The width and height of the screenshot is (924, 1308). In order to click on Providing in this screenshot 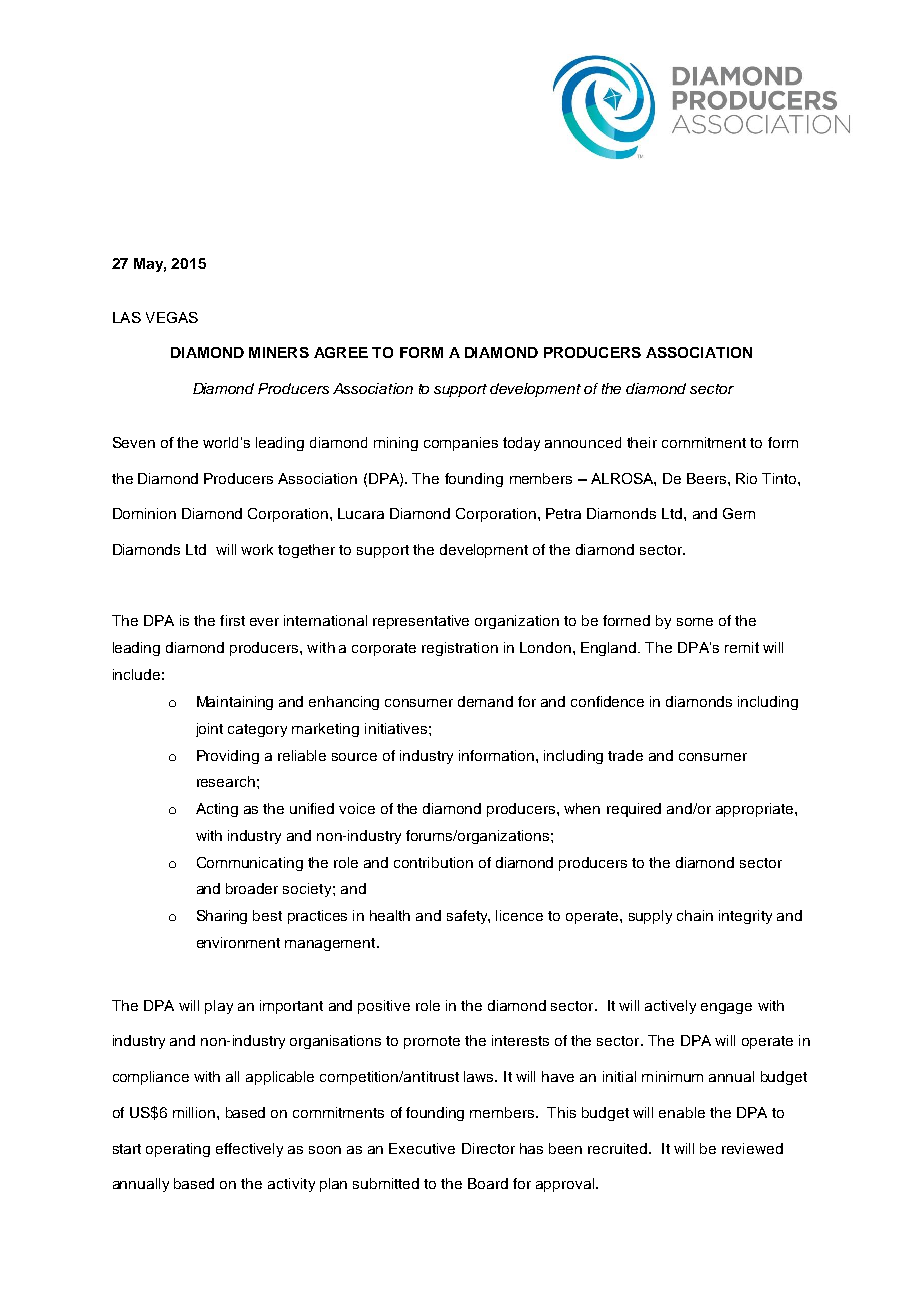, I will do `click(228, 757)`.
